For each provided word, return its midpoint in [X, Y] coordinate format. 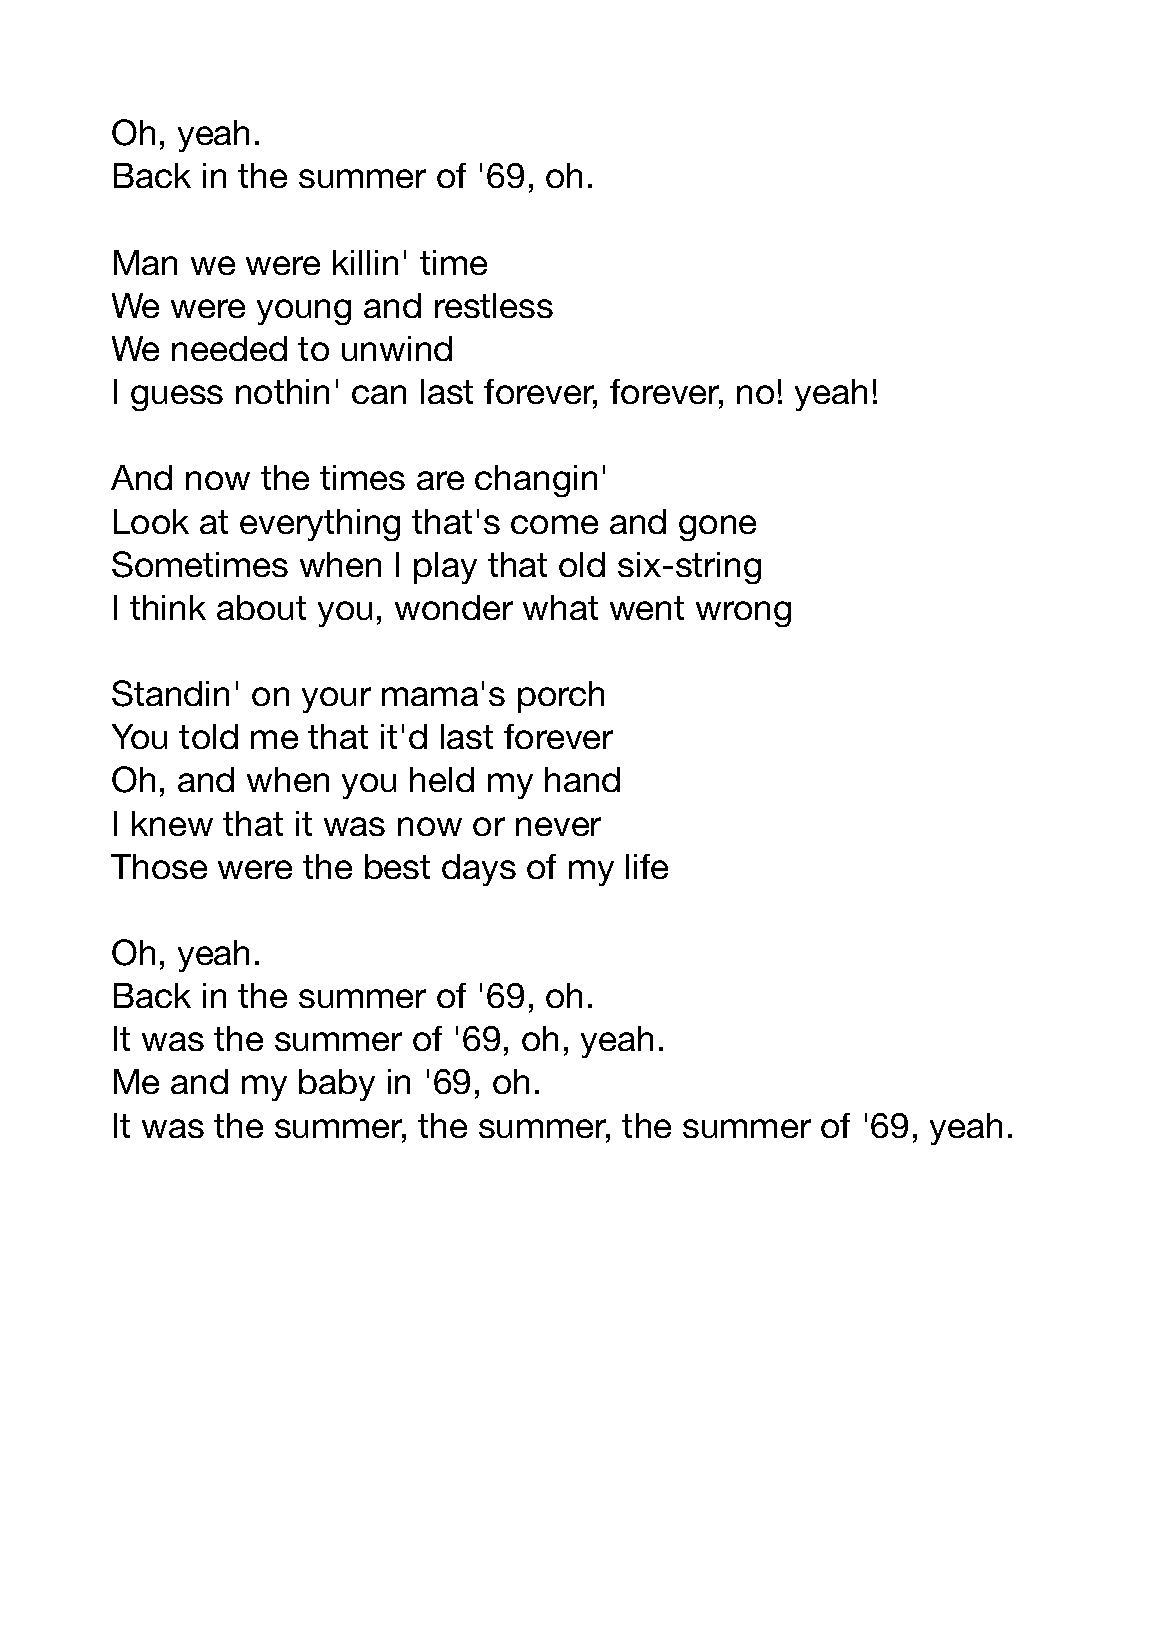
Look [151, 521]
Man [145, 262]
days [479, 870]
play [445, 568]
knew [172, 823]
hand [582, 779]
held [442, 779]
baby [337, 1085]
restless [494, 305]
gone [717, 528]
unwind [397, 348]
